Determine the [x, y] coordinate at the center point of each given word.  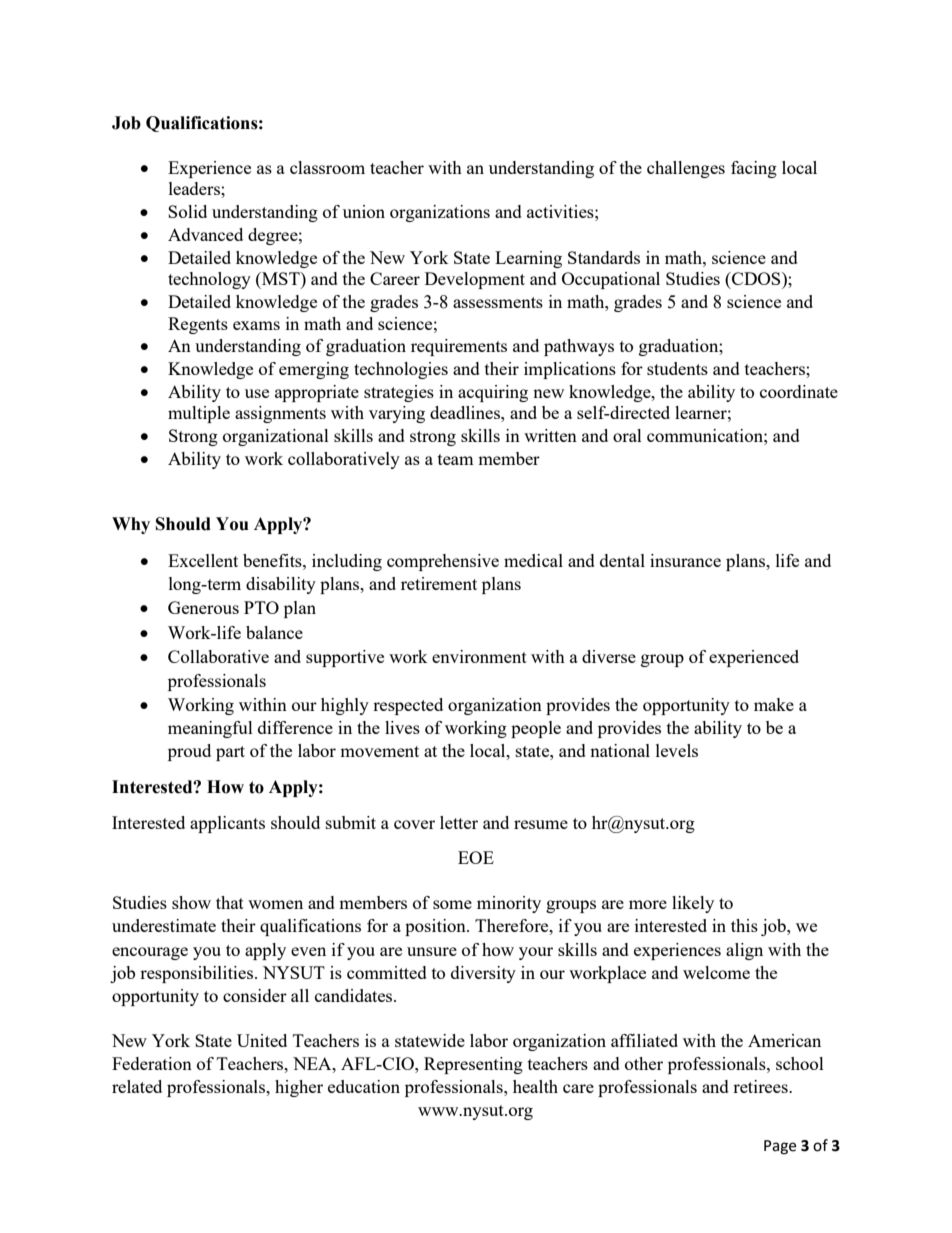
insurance [685, 560]
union [364, 211]
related [137, 1086]
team [456, 459]
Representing [473, 1065]
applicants [227, 824]
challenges [686, 169]
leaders [195, 188]
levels [677, 750]
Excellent [203, 560]
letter [459, 822]
